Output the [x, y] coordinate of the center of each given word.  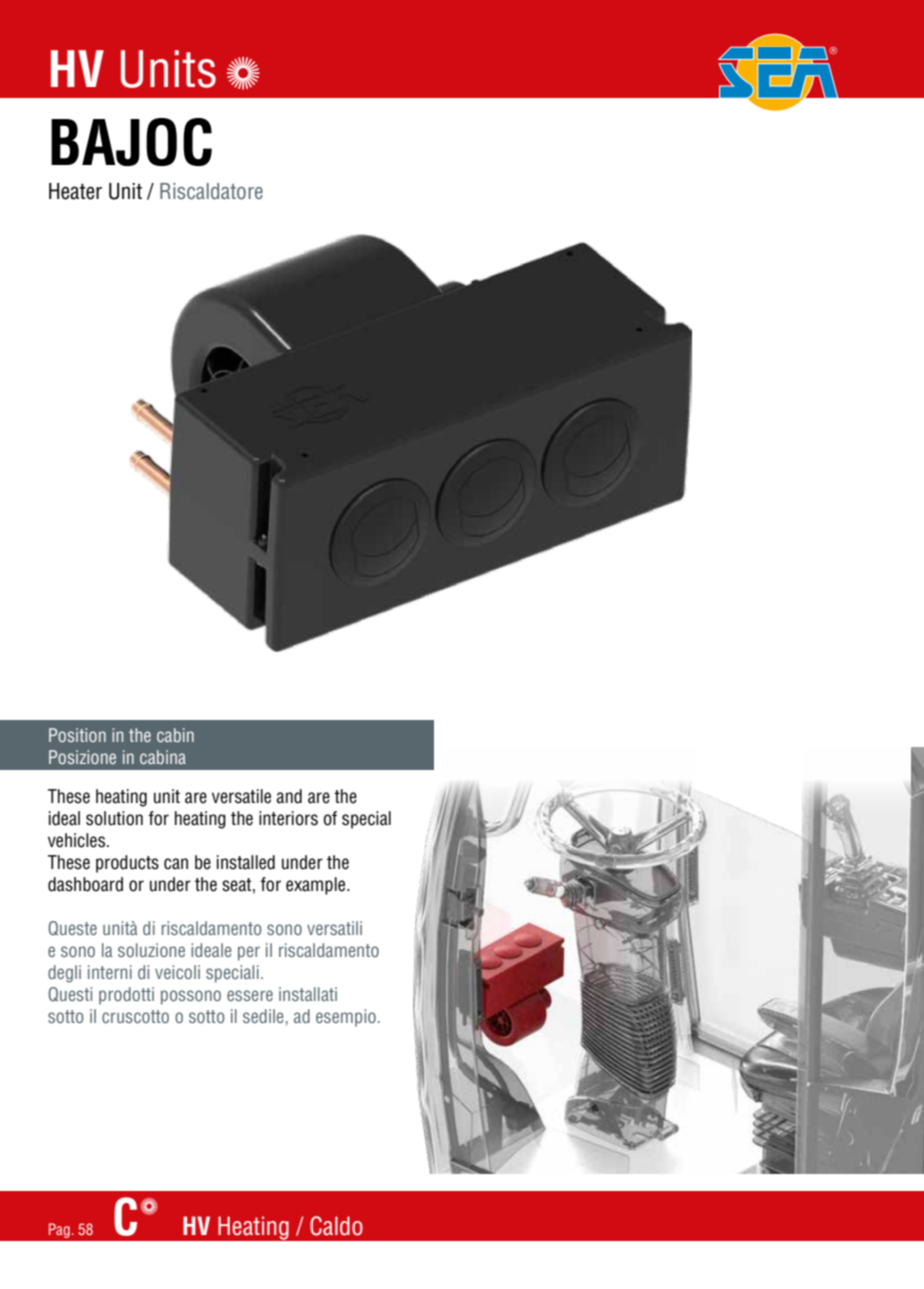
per [249, 953]
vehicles [76, 840]
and [289, 796]
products [127, 864]
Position [77, 735]
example [317, 886]
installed [246, 862]
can [176, 864]
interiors [288, 818]
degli [64, 974]
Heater [75, 191]
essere [250, 995]
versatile [241, 796]
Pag [59, 1230]
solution [114, 818]
